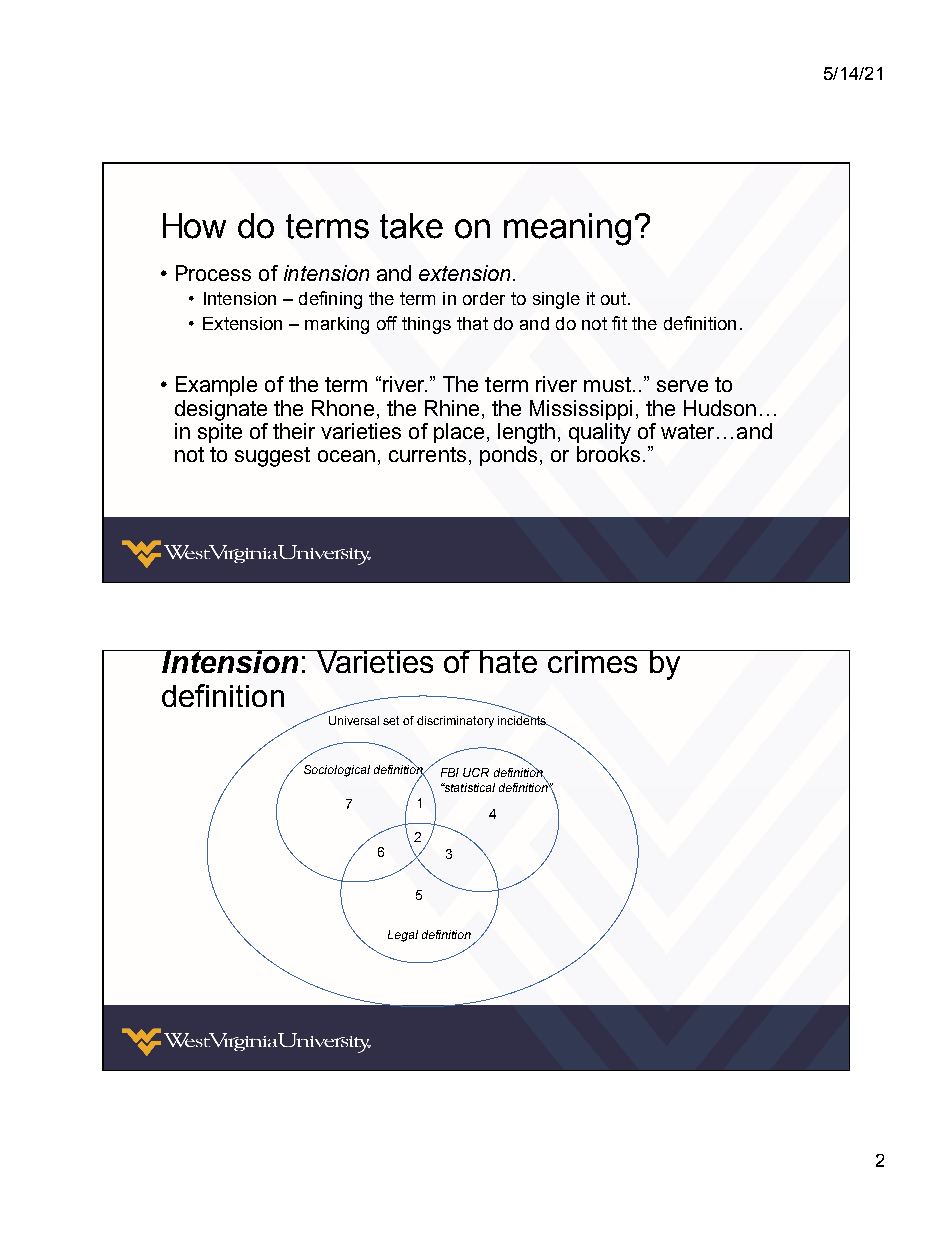 The width and height of the screenshot is (952, 1233). I want to click on Process, so click(213, 273).
